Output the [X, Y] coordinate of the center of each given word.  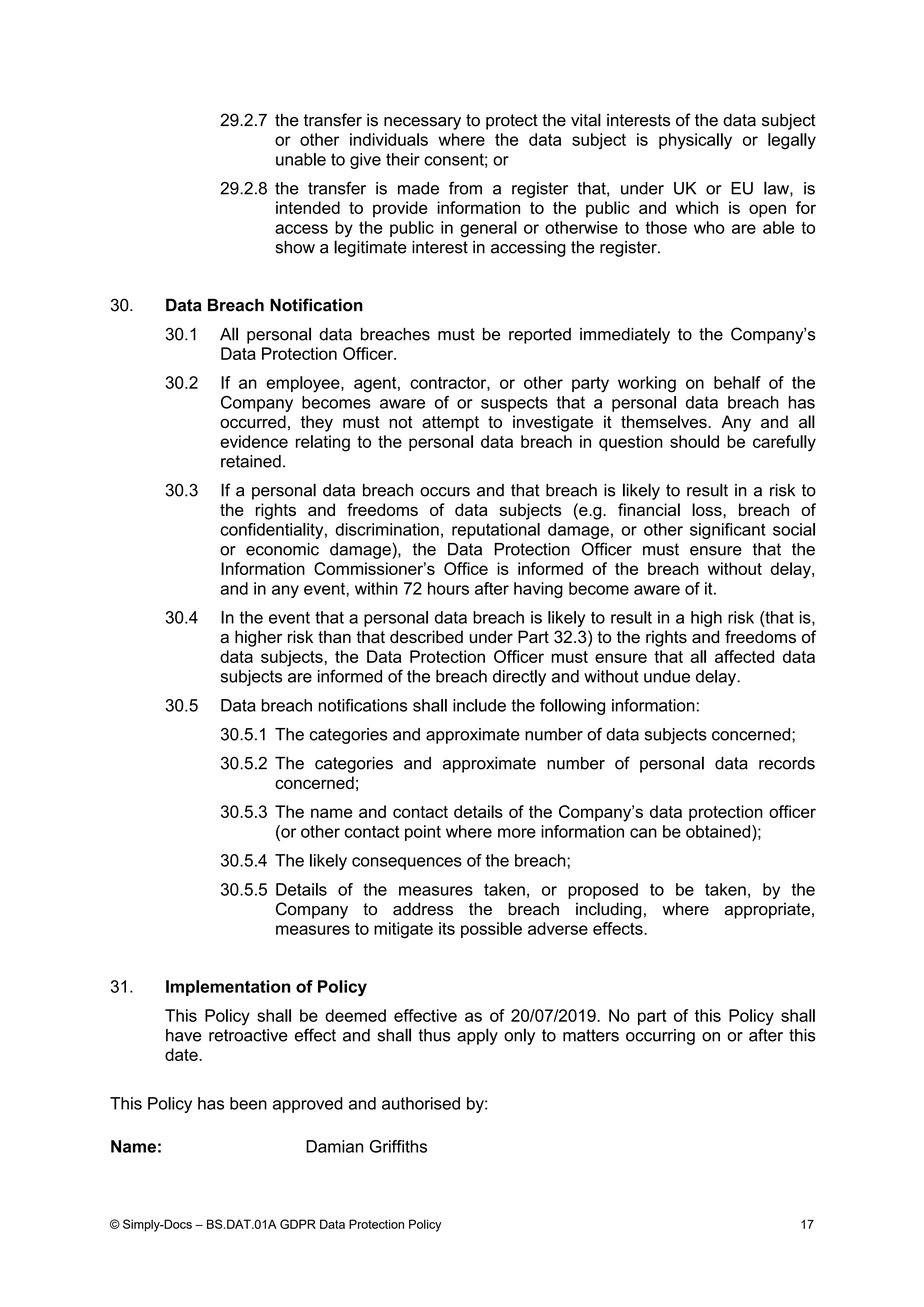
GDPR [298, 1224]
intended [308, 207]
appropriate [767, 911]
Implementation [228, 988]
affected [744, 656]
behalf [737, 382]
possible [491, 930]
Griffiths [398, 1146]
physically [695, 141]
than [334, 637]
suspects [514, 404]
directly [519, 678]
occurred [253, 421]
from [465, 188]
